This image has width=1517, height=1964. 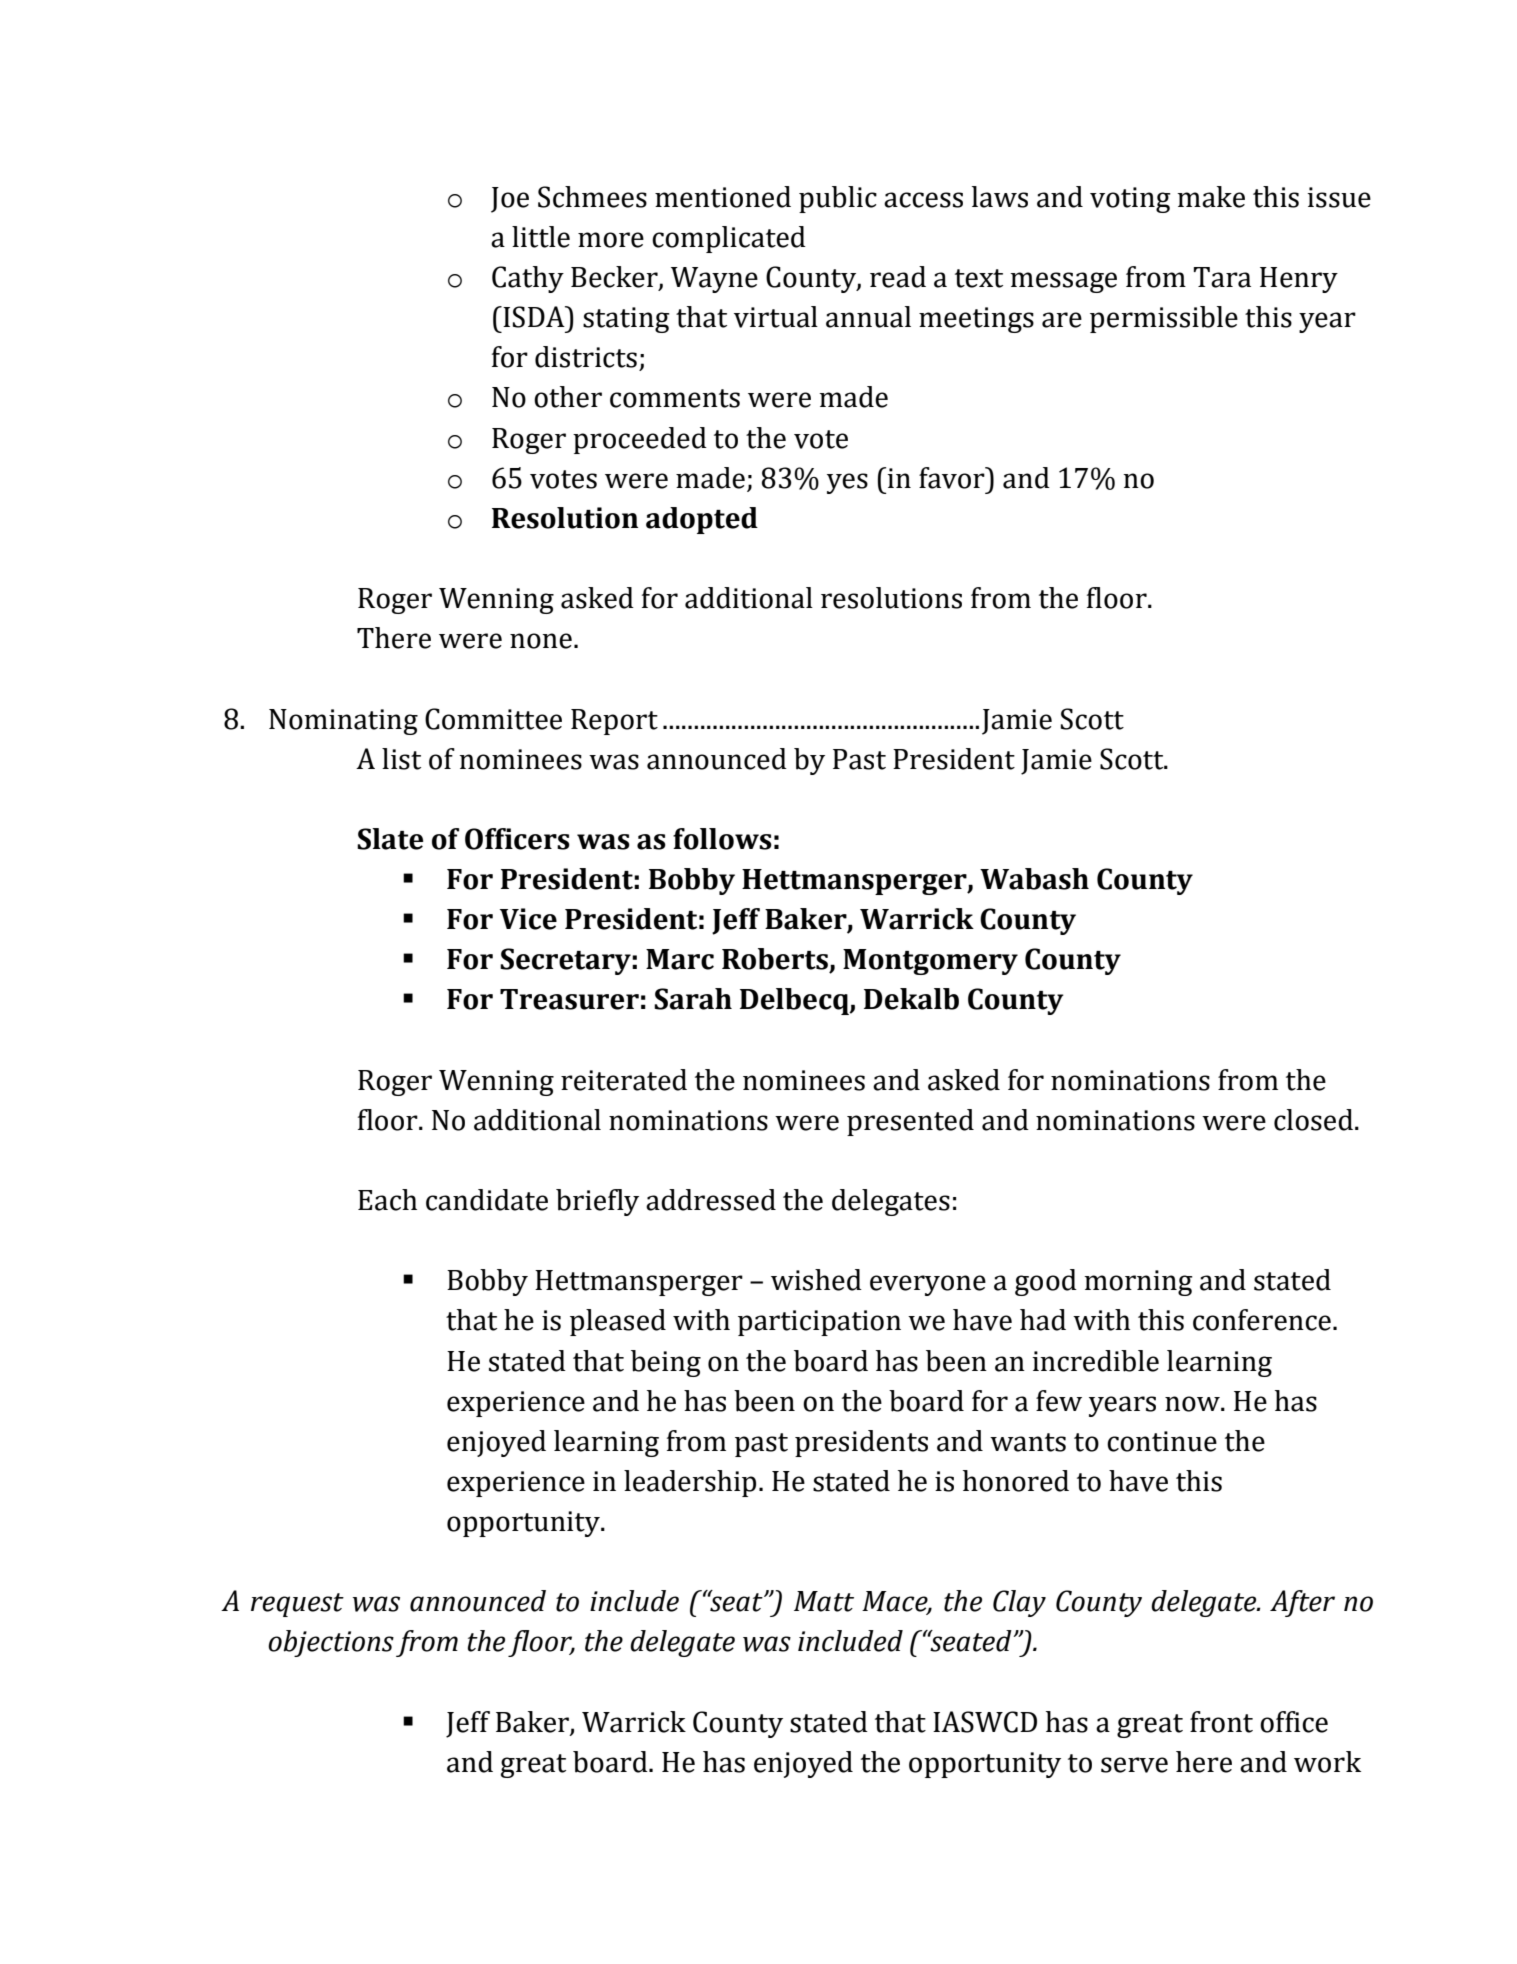 What do you see at coordinates (331, 1643) in the image?
I see `objections` at bounding box center [331, 1643].
